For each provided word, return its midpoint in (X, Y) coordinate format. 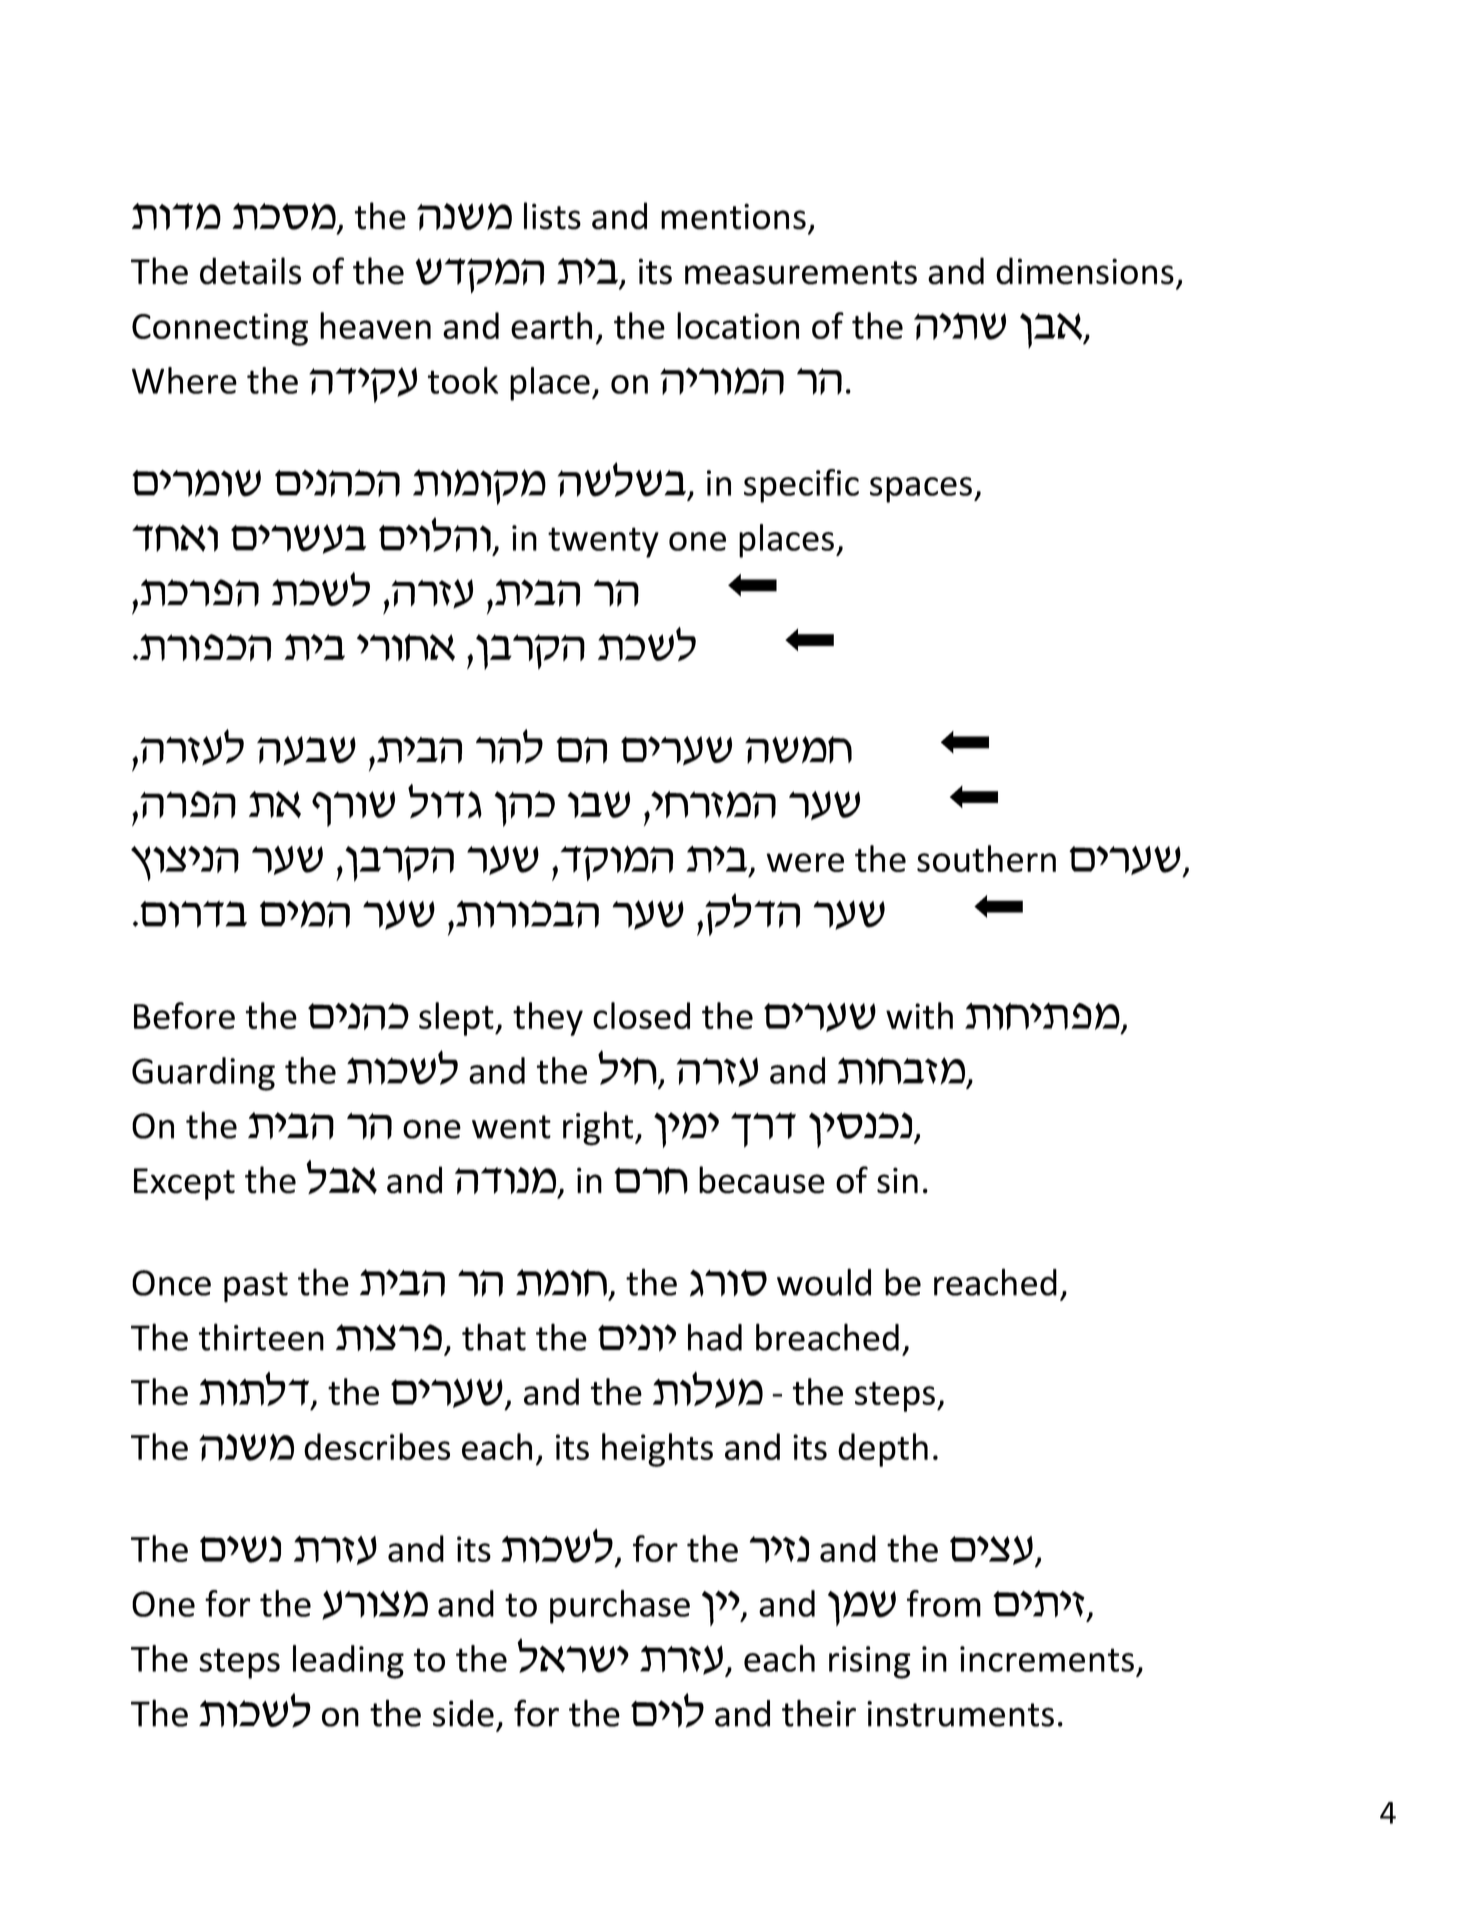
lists (552, 216)
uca (598, 804)
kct (341, 1177)
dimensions (1085, 271)
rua (364, 804)
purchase (620, 1607)
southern (986, 858)
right (599, 1128)
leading (348, 1662)
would (824, 1282)
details (250, 271)
